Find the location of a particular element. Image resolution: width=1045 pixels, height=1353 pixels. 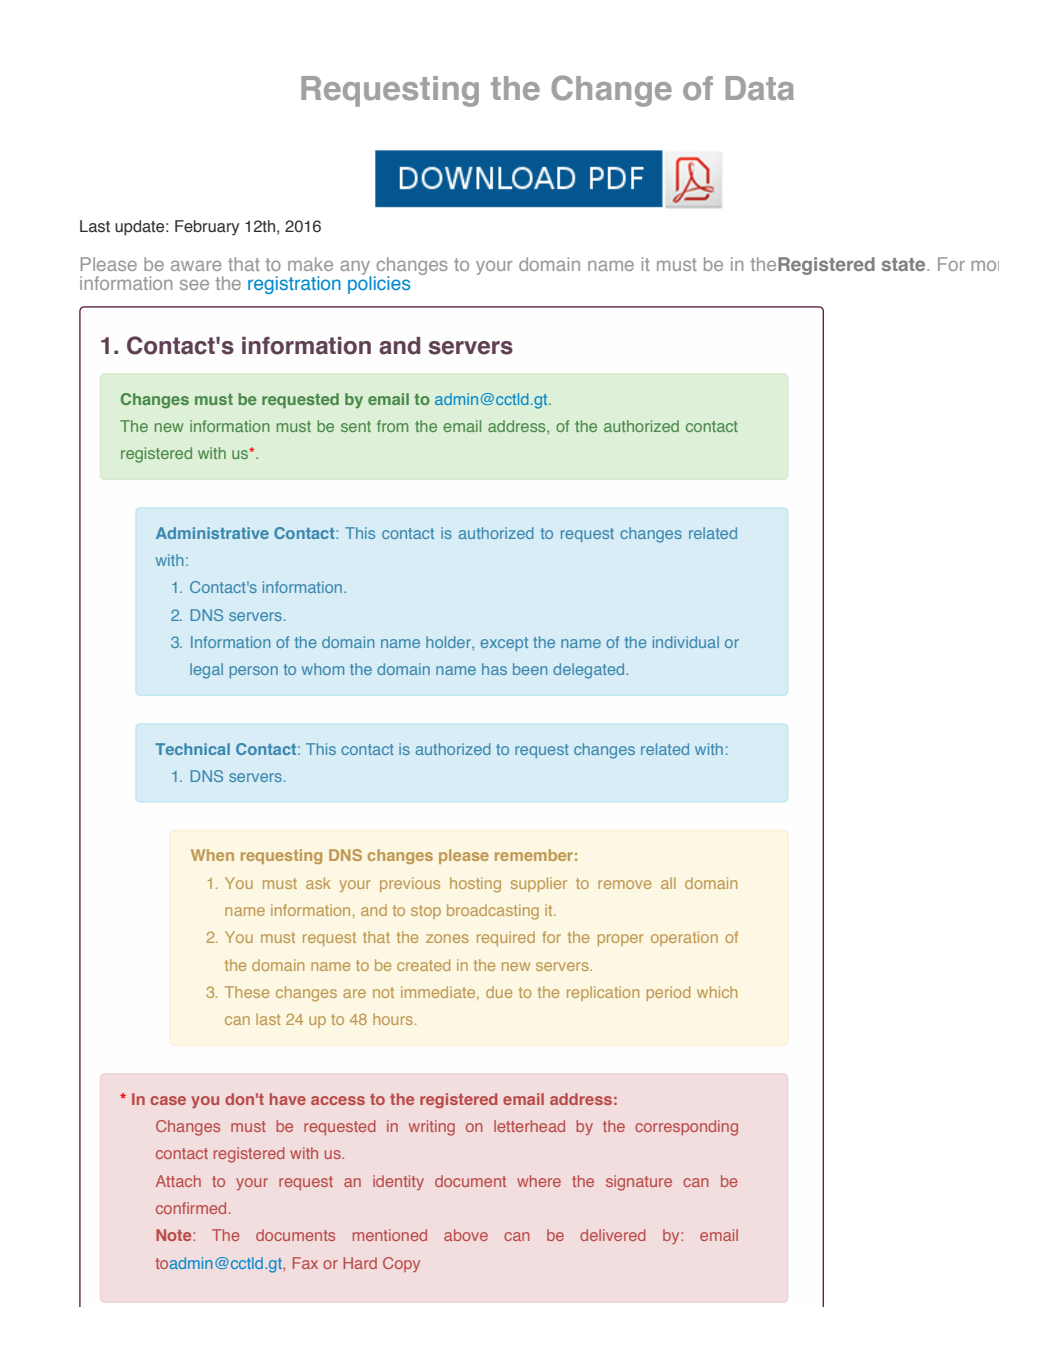

February is located at coordinates (207, 228).
